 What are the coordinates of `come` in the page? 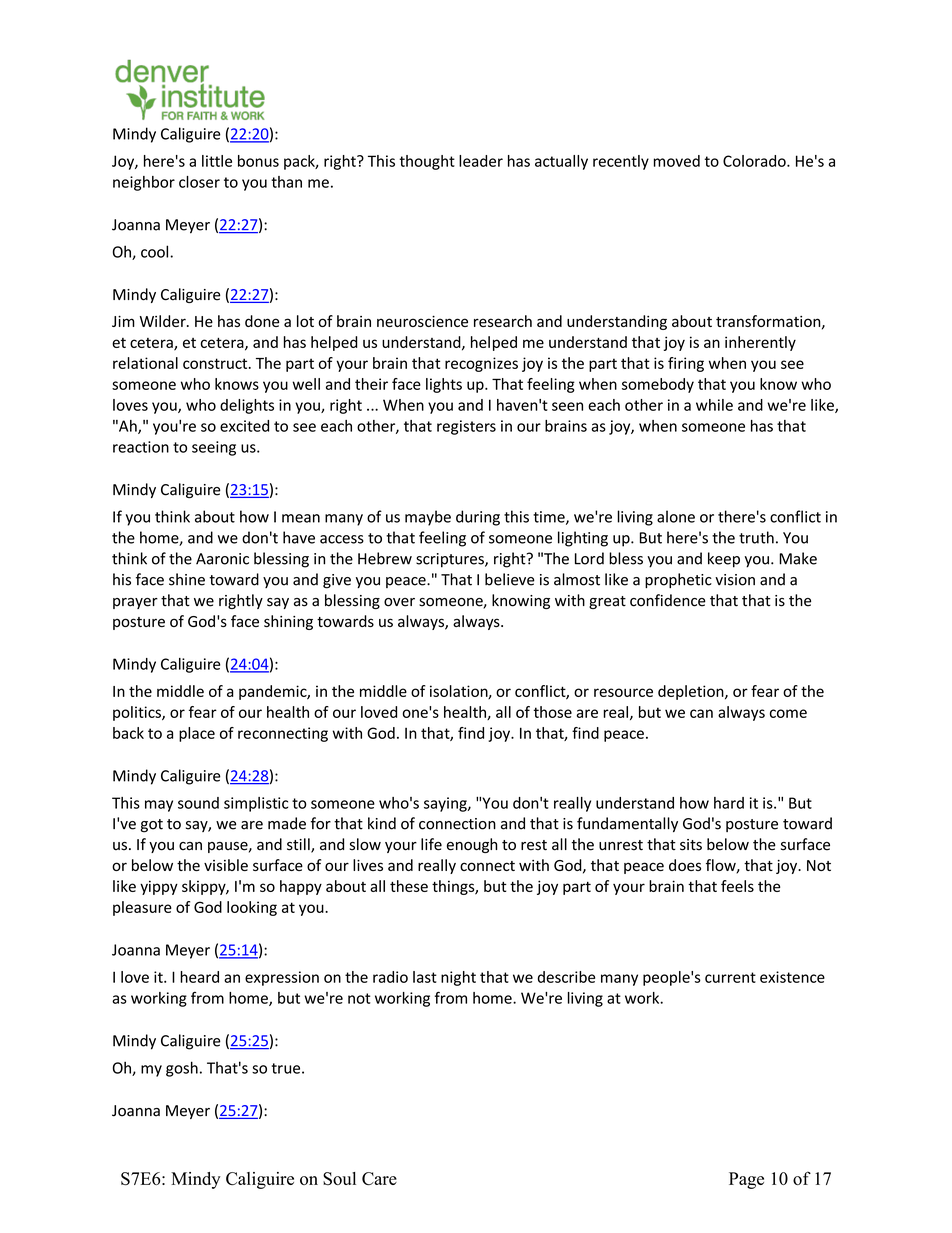 It's located at (788, 713).
